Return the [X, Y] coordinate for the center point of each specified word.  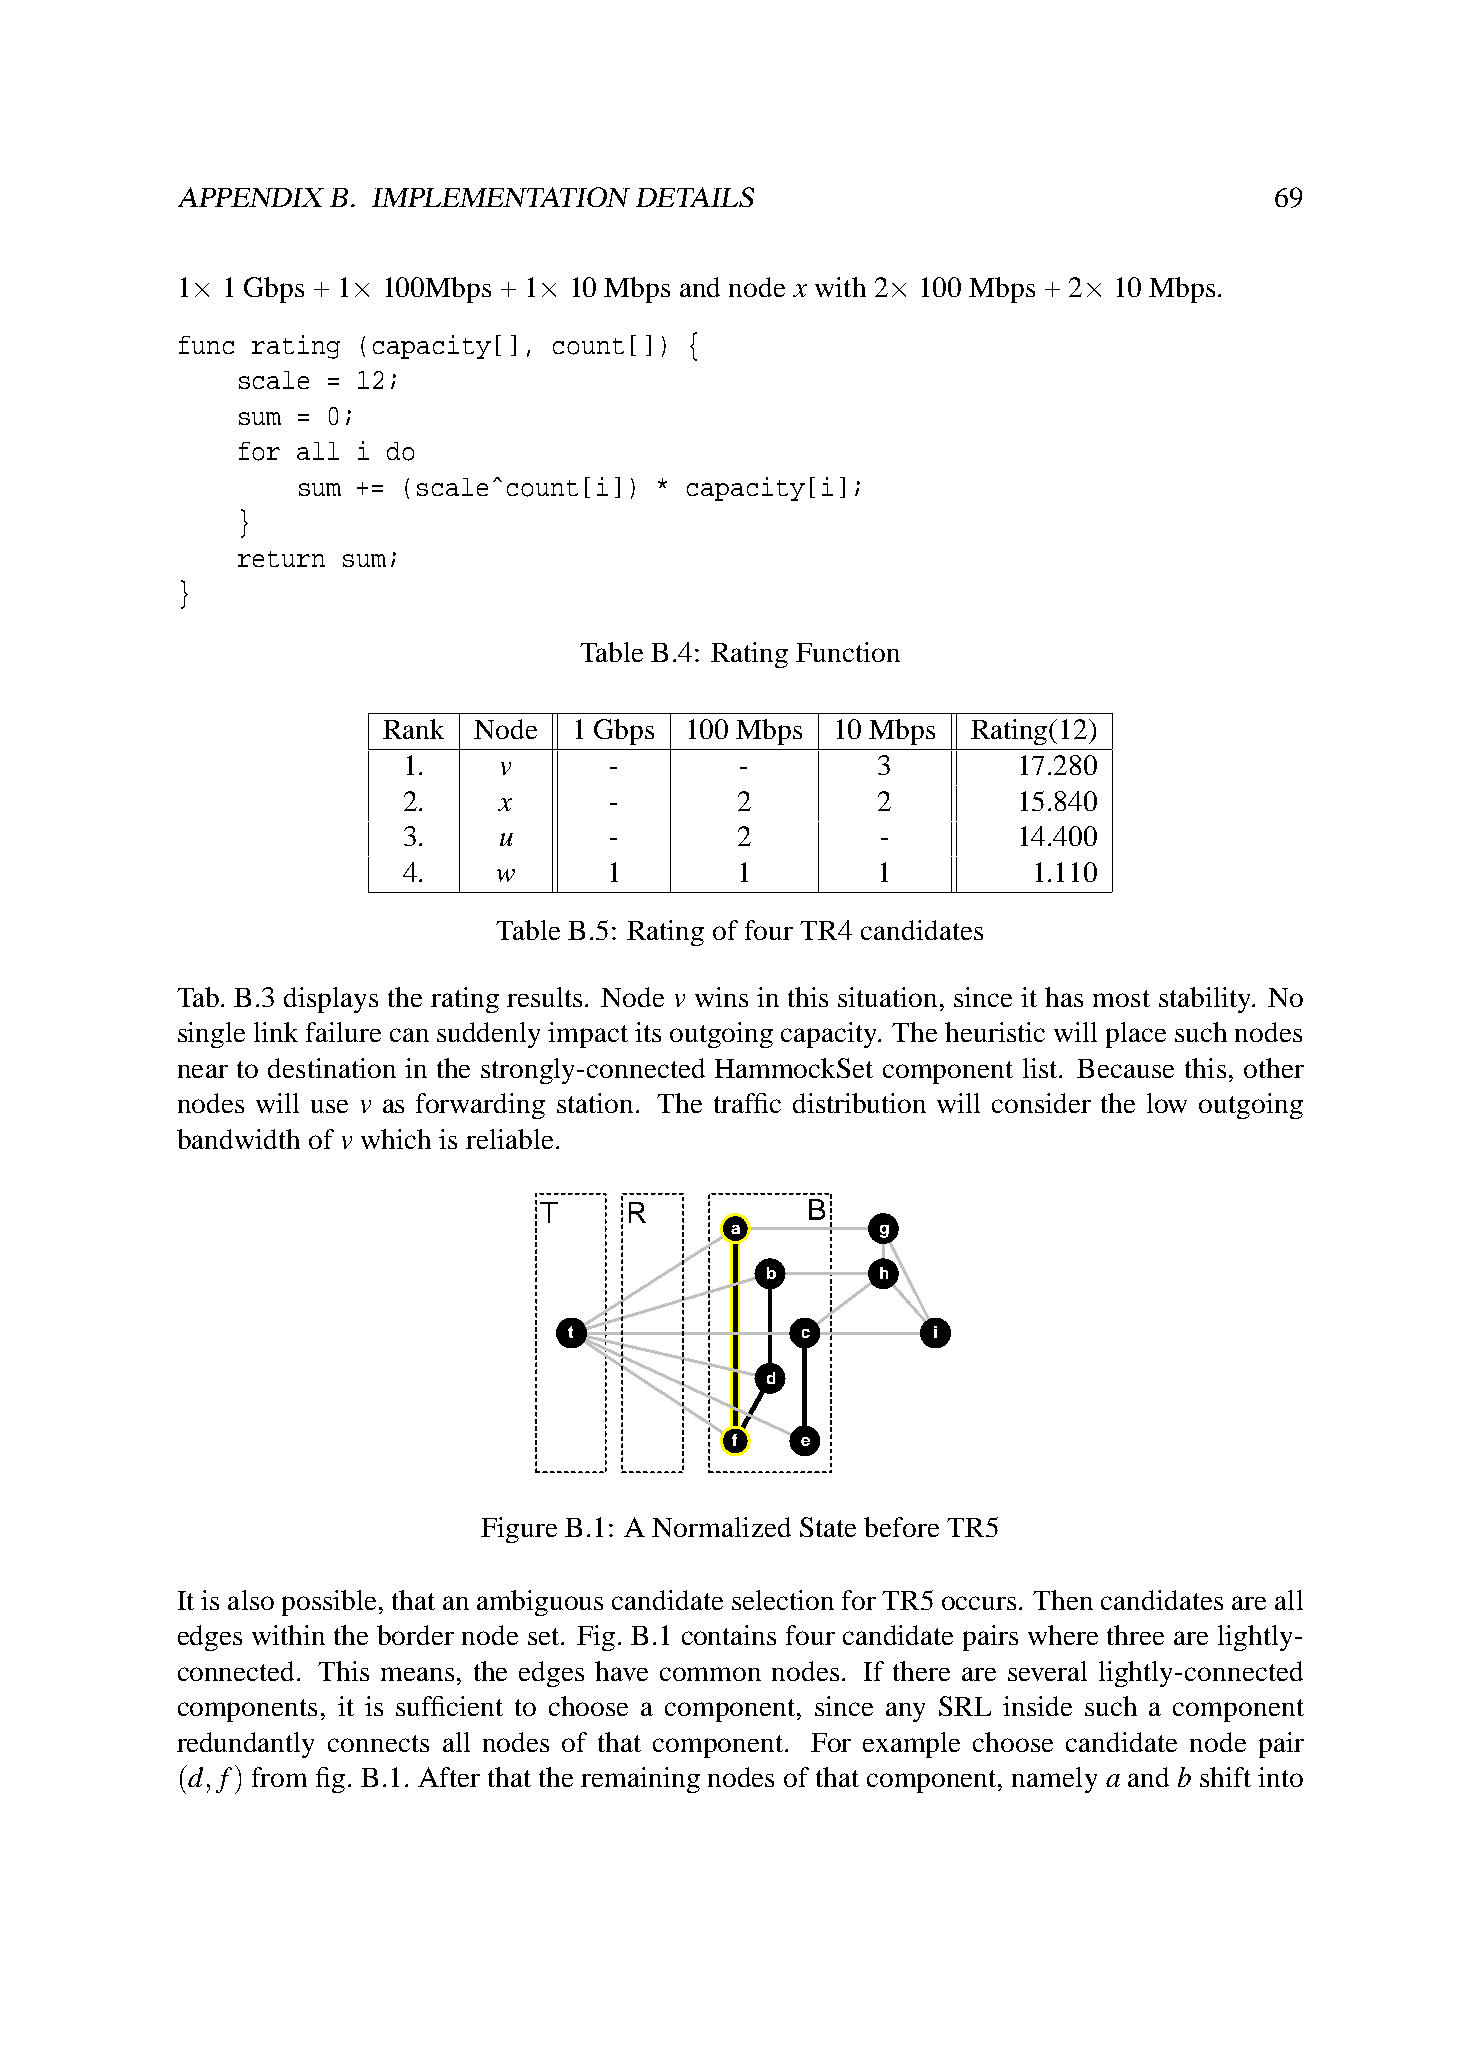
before [901, 1527]
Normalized [721, 1527]
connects [378, 1743]
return [281, 559]
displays [331, 1000]
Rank [413, 729]
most [1121, 998]
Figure [519, 1530]
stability [1206, 1000]
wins [721, 997]
